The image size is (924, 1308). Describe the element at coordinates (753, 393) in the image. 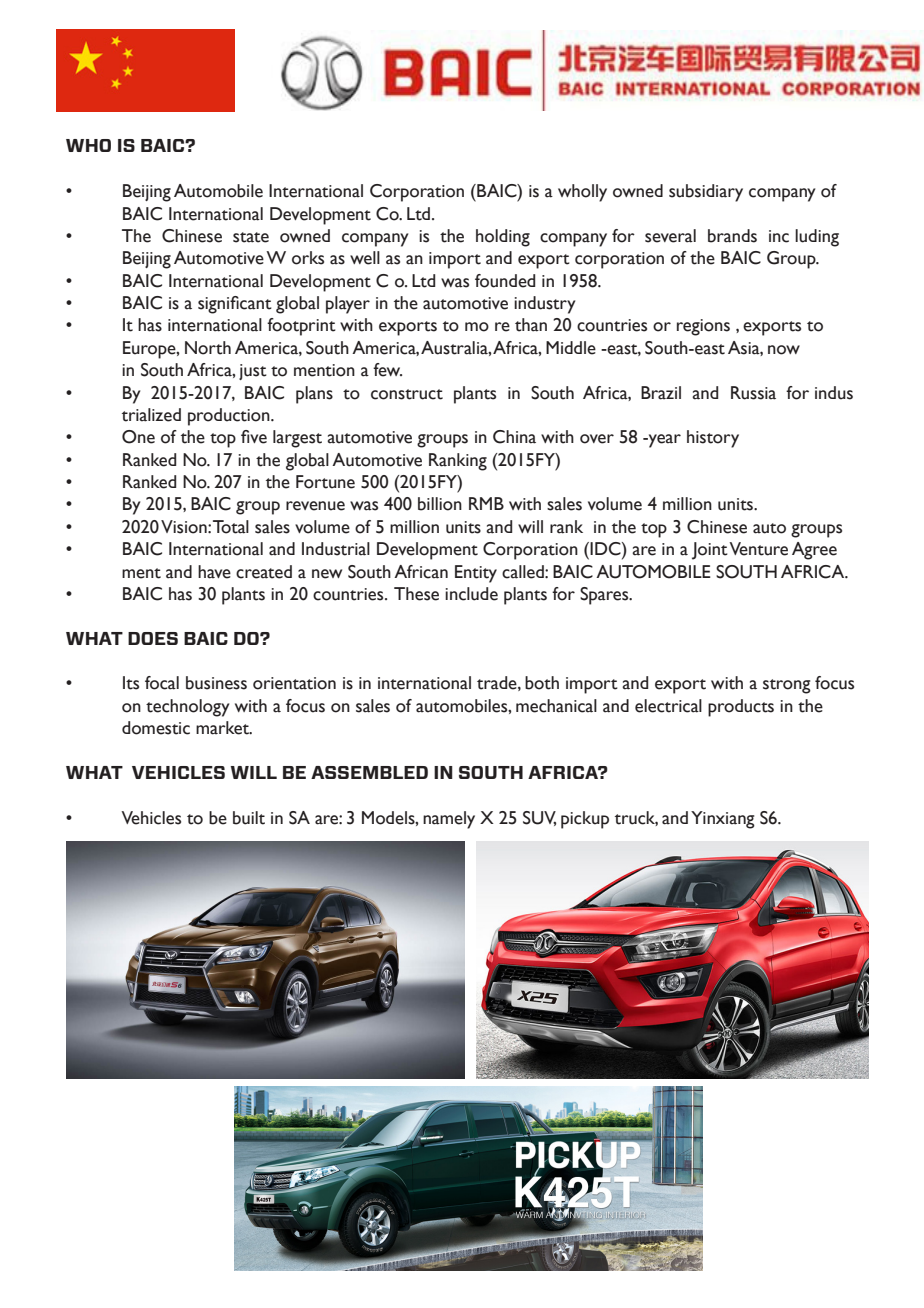

I see `Russia` at that location.
